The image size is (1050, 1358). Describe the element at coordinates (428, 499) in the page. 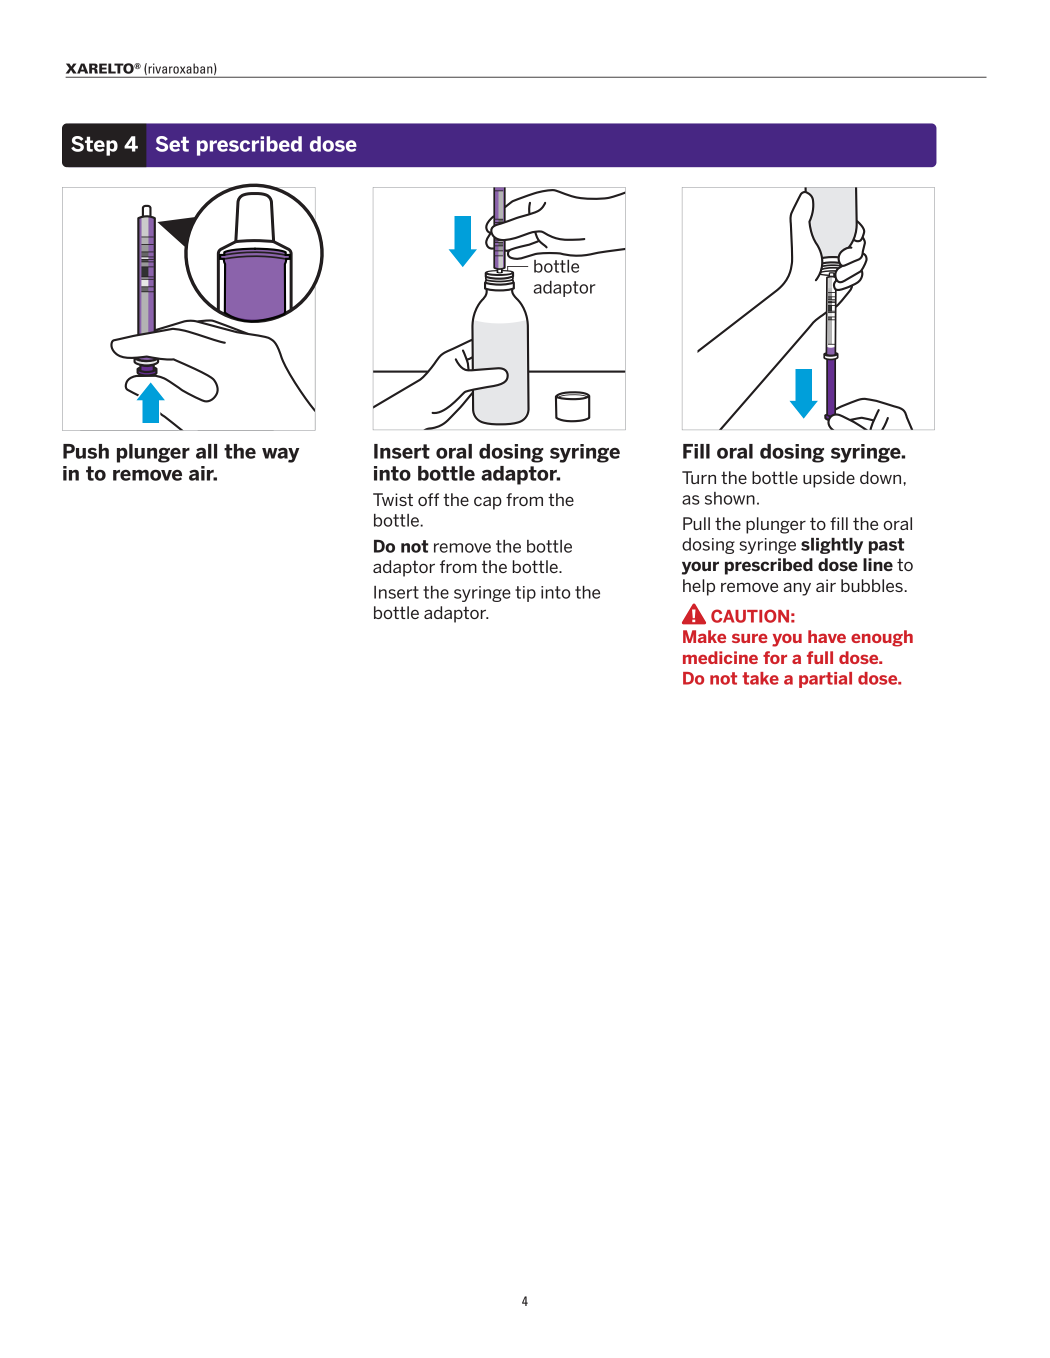

I see `off` at that location.
